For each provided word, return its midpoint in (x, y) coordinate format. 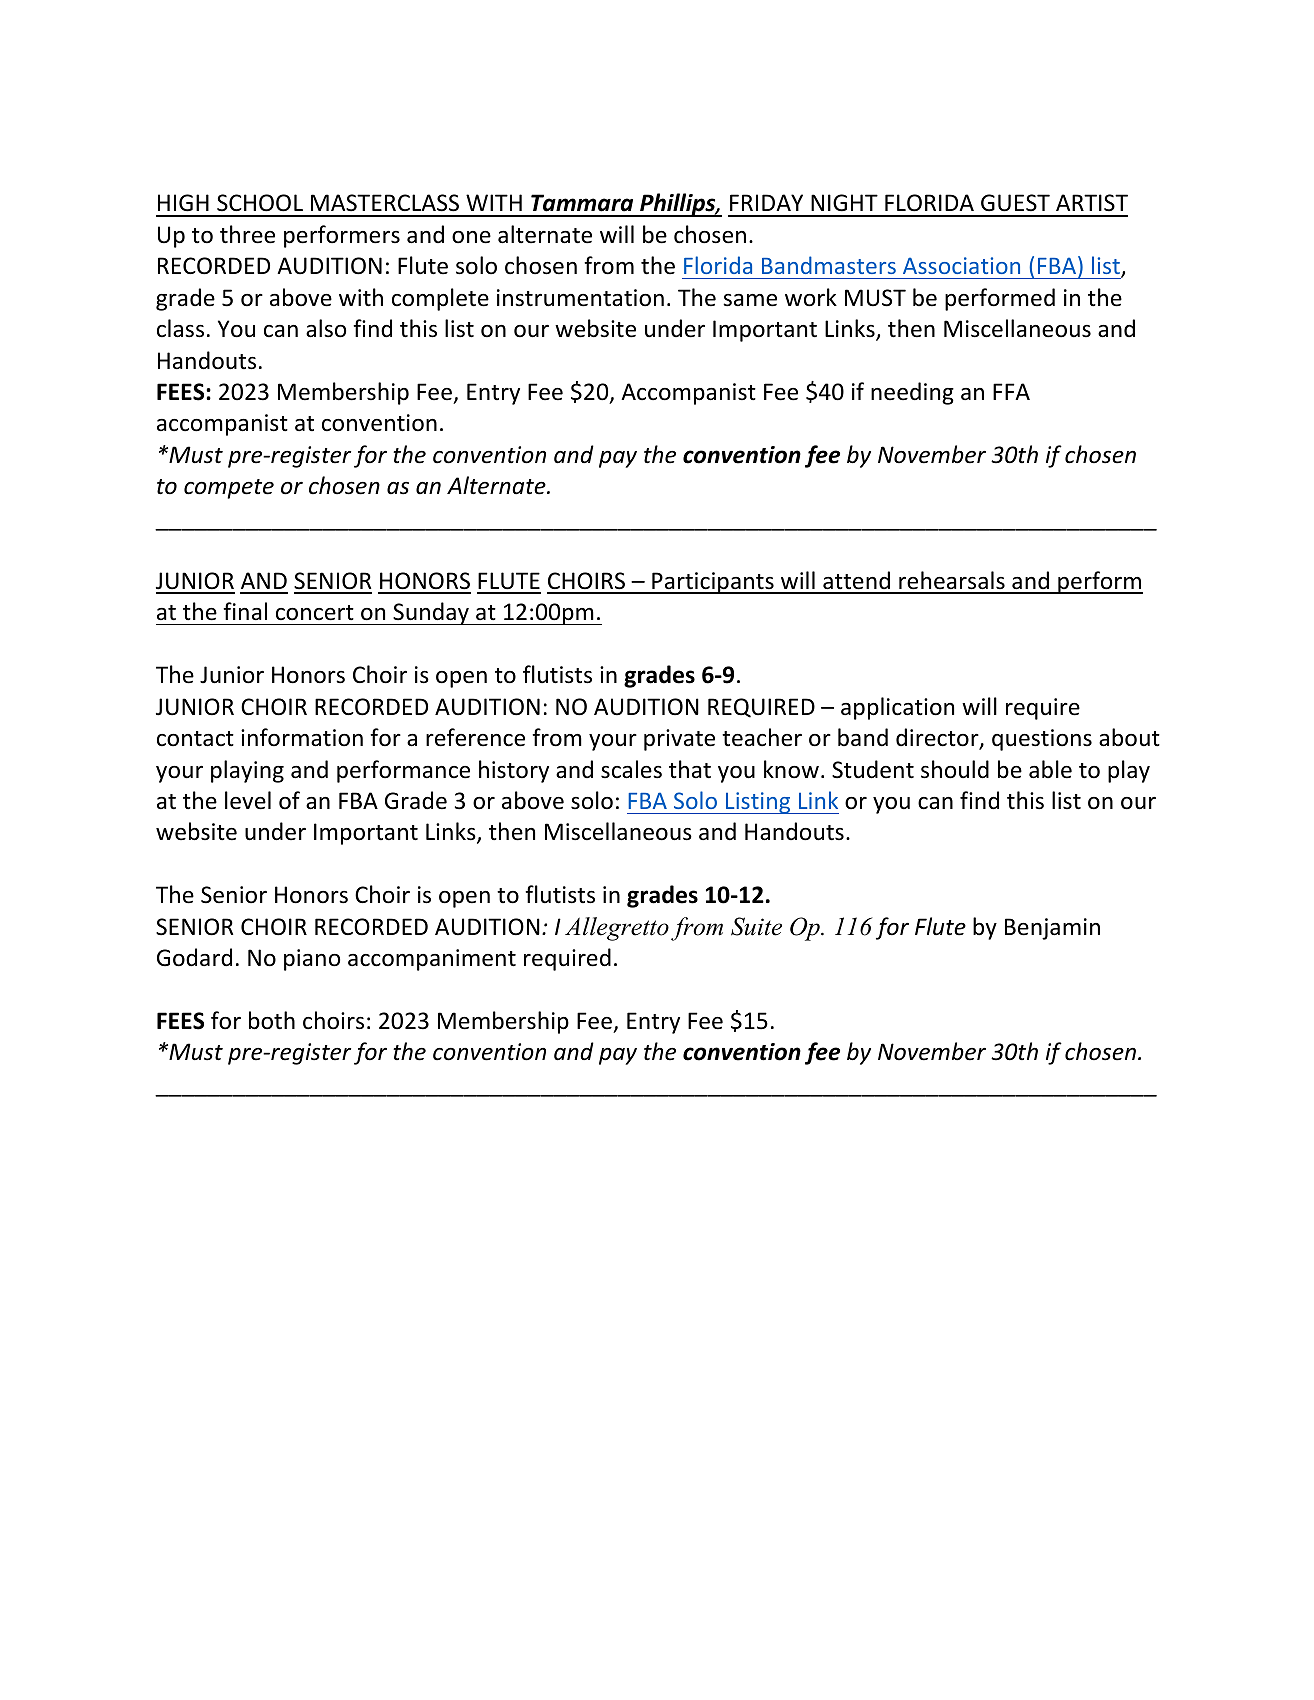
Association (961, 265)
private (679, 740)
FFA (1011, 391)
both (272, 1020)
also (326, 328)
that (690, 769)
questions (1042, 740)
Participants (713, 583)
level (248, 800)
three (247, 234)
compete (229, 489)
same (750, 300)
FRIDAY (766, 202)
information (302, 737)
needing (912, 393)
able (1050, 769)
